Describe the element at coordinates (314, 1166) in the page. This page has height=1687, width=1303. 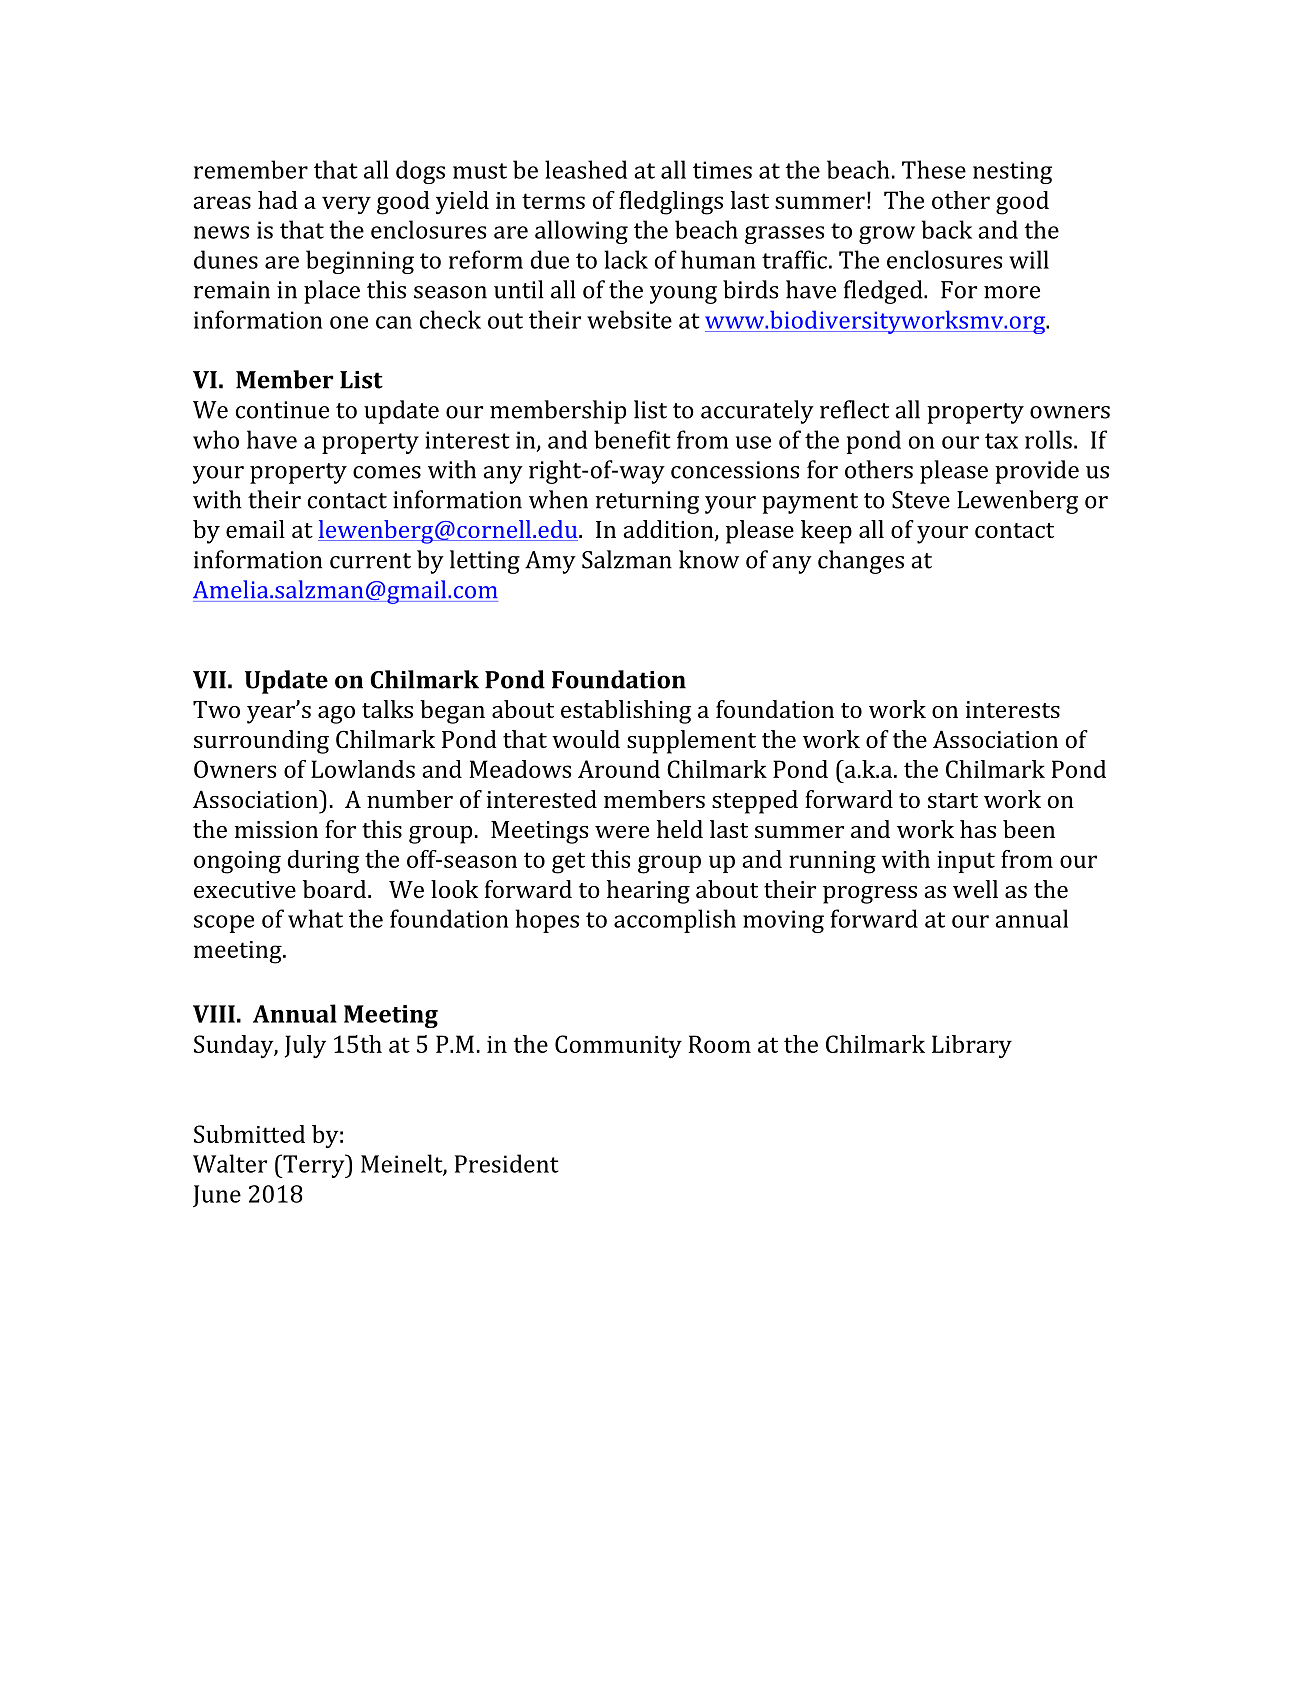
I see `Terry` at that location.
